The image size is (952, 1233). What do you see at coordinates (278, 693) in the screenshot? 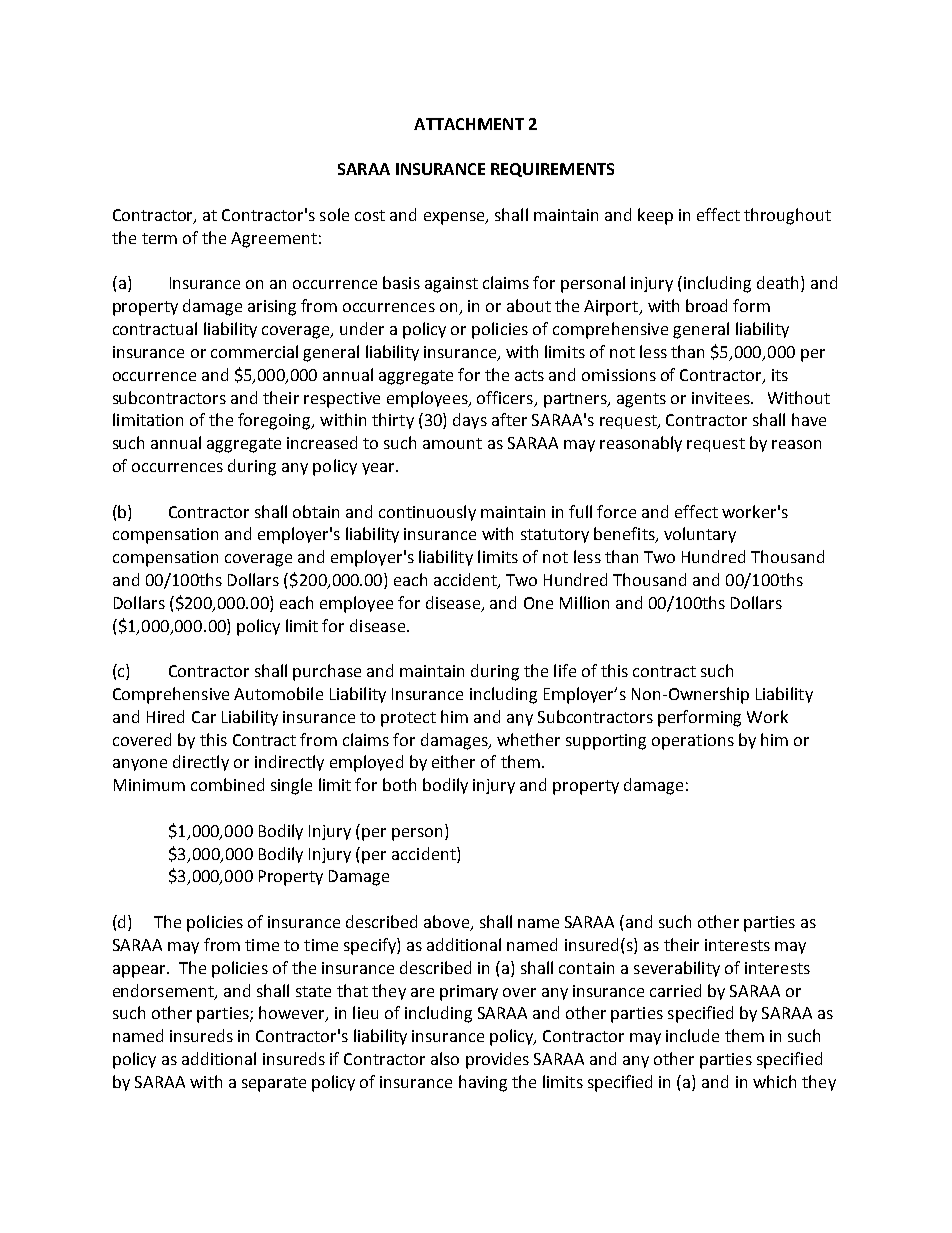
I see `Automobile` at bounding box center [278, 693].
